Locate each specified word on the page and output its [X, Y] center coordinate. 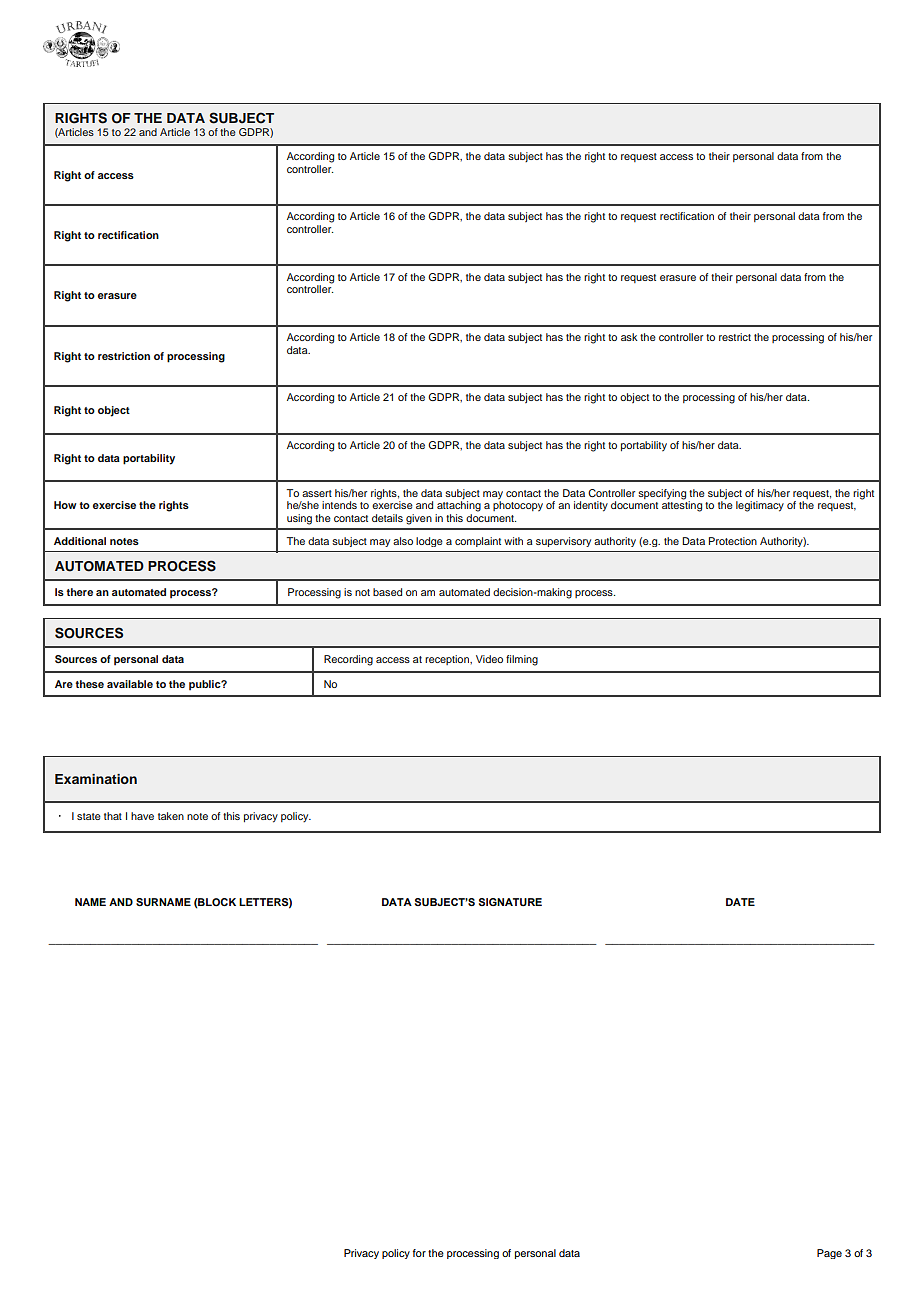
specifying [662, 494]
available [130, 684]
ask [629, 337]
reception [448, 660]
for [419, 1253]
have [142, 816]
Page [829, 1254]
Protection [733, 541]
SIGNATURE [510, 902]
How [65, 505]
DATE [740, 902]
